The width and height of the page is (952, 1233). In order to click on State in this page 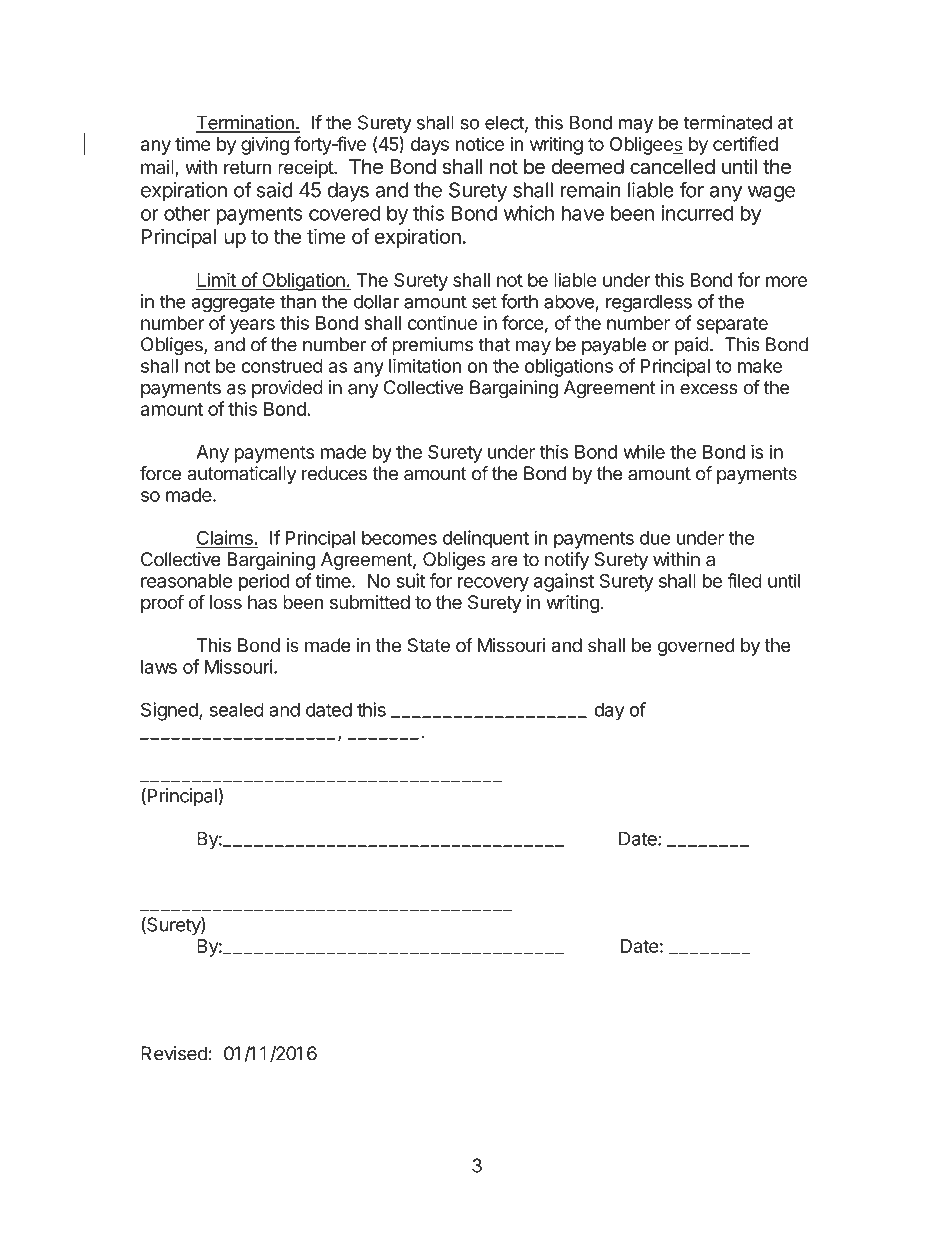, I will do `click(429, 645)`.
